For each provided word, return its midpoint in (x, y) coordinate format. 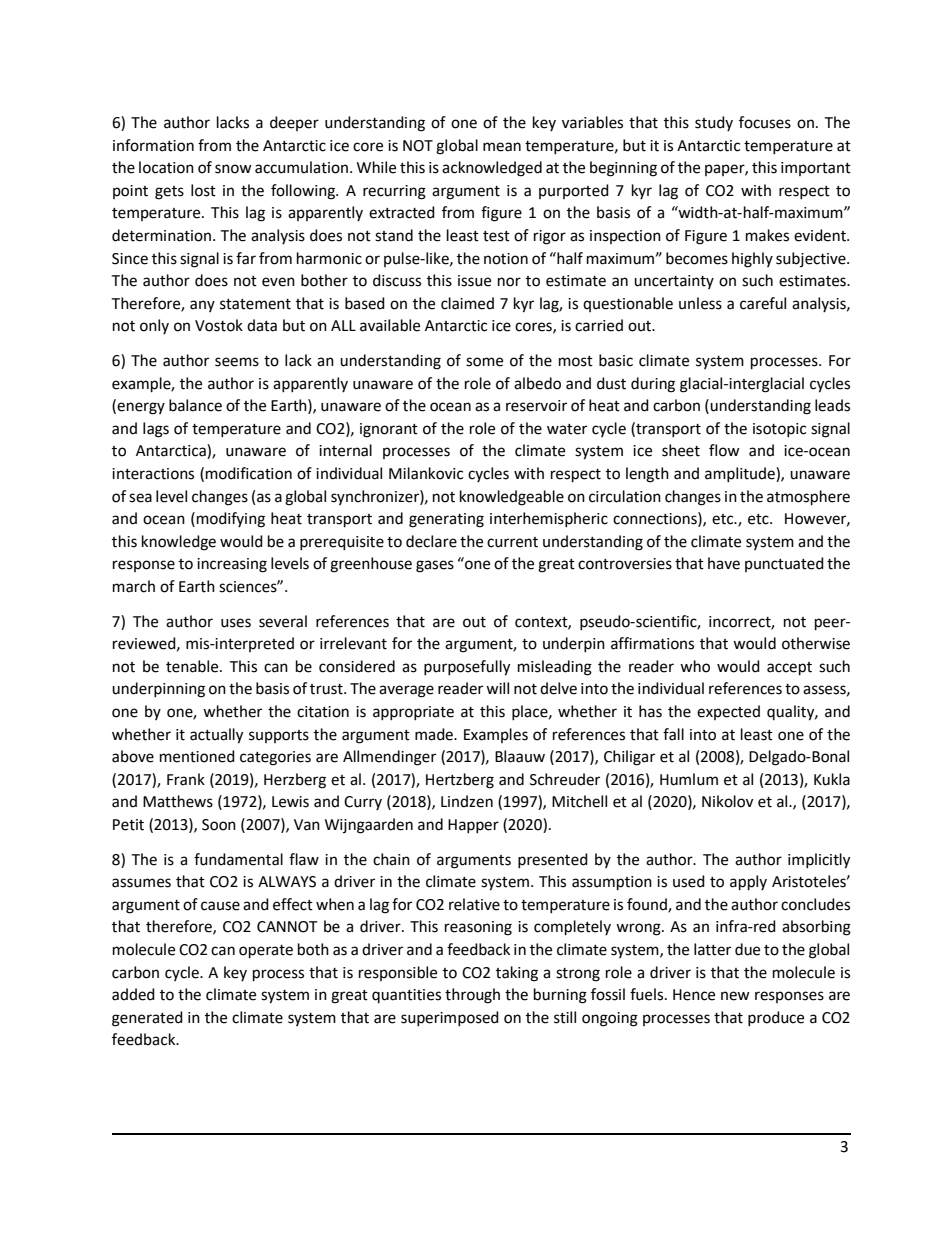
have (724, 563)
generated (147, 1019)
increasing (232, 565)
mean (502, 147)
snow (233, 169)
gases (435, 566)
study (714, 123)
